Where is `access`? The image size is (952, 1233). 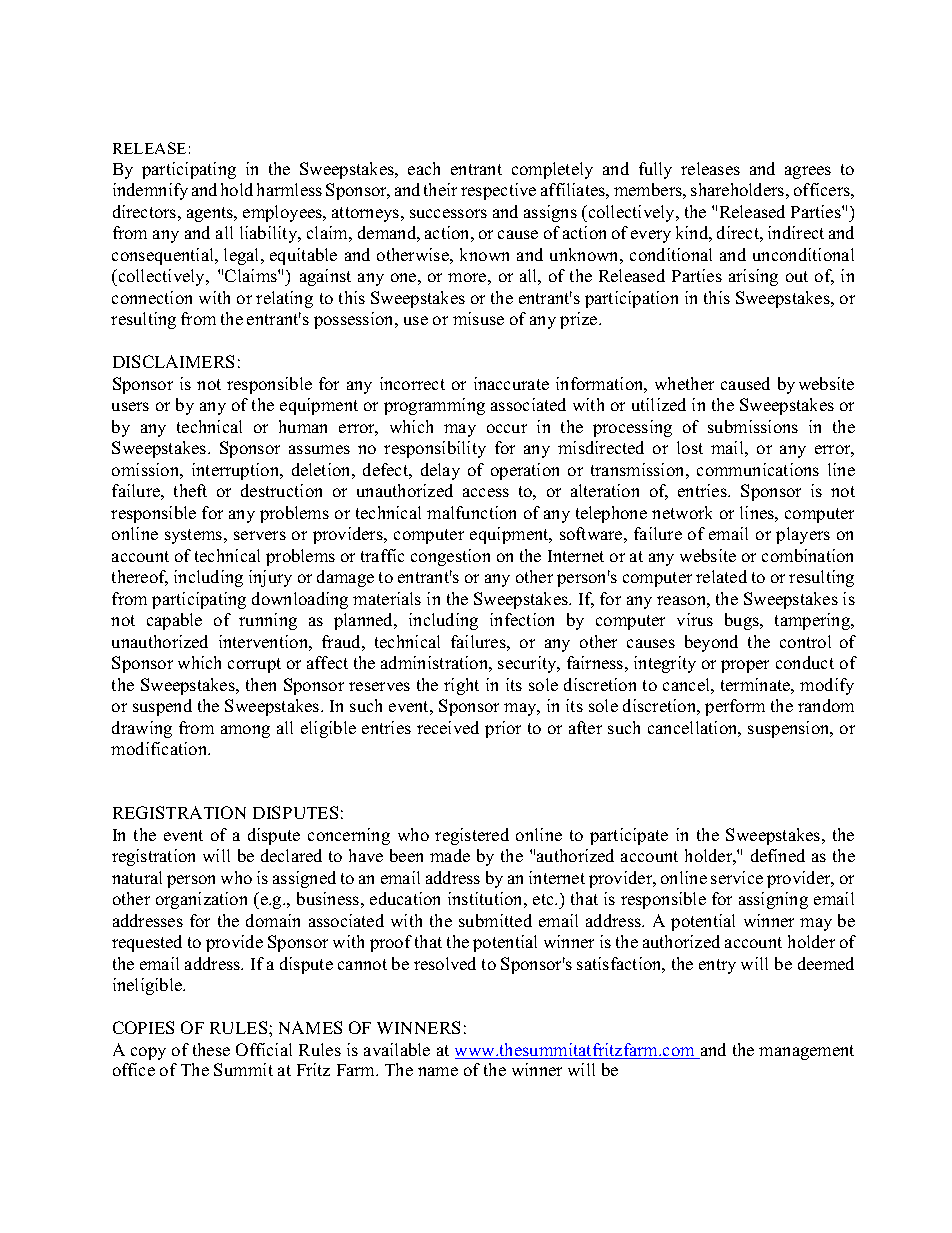 access is located at coordinates (486, 492).
